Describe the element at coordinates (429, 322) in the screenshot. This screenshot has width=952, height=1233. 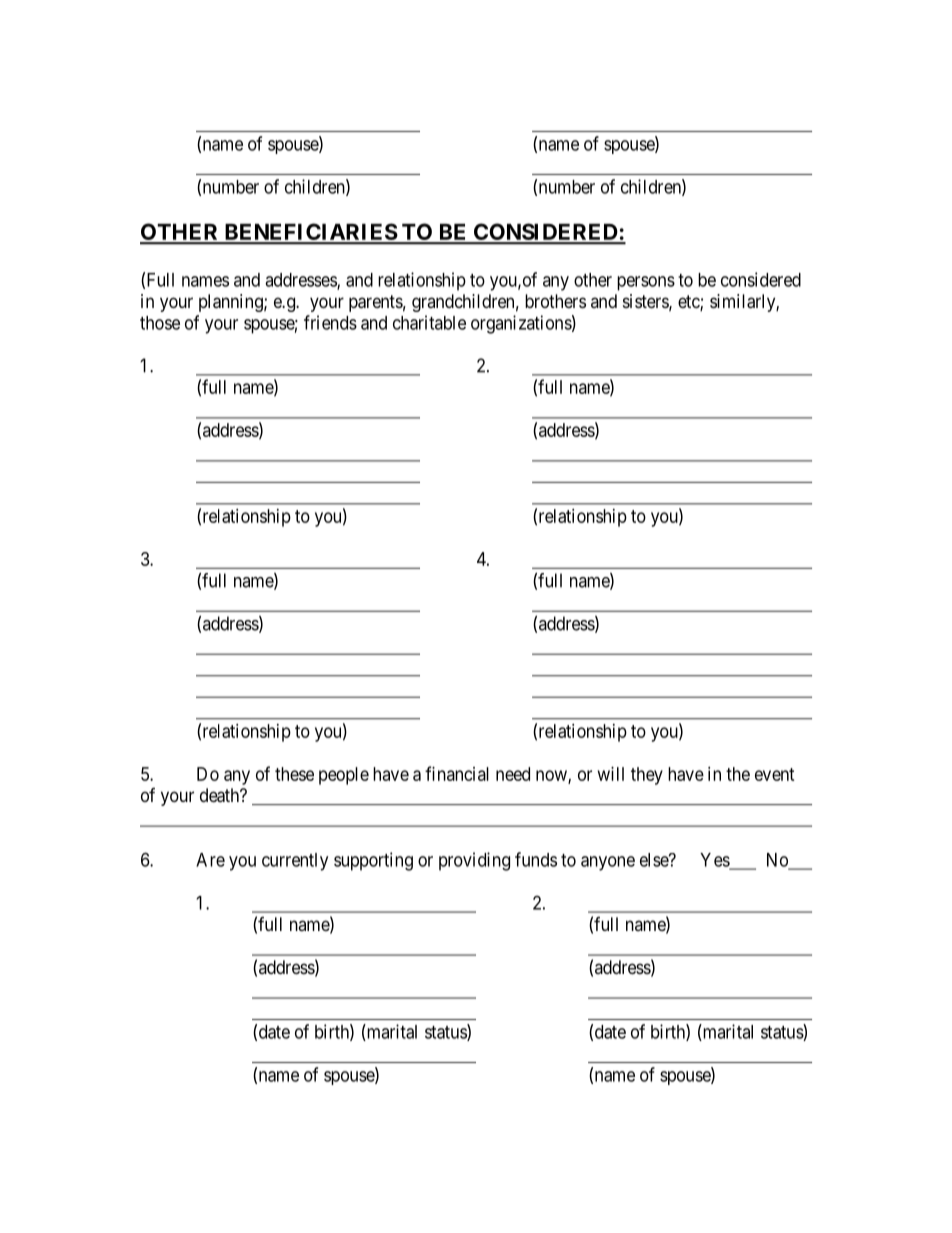
I see `charitable` at that location.
